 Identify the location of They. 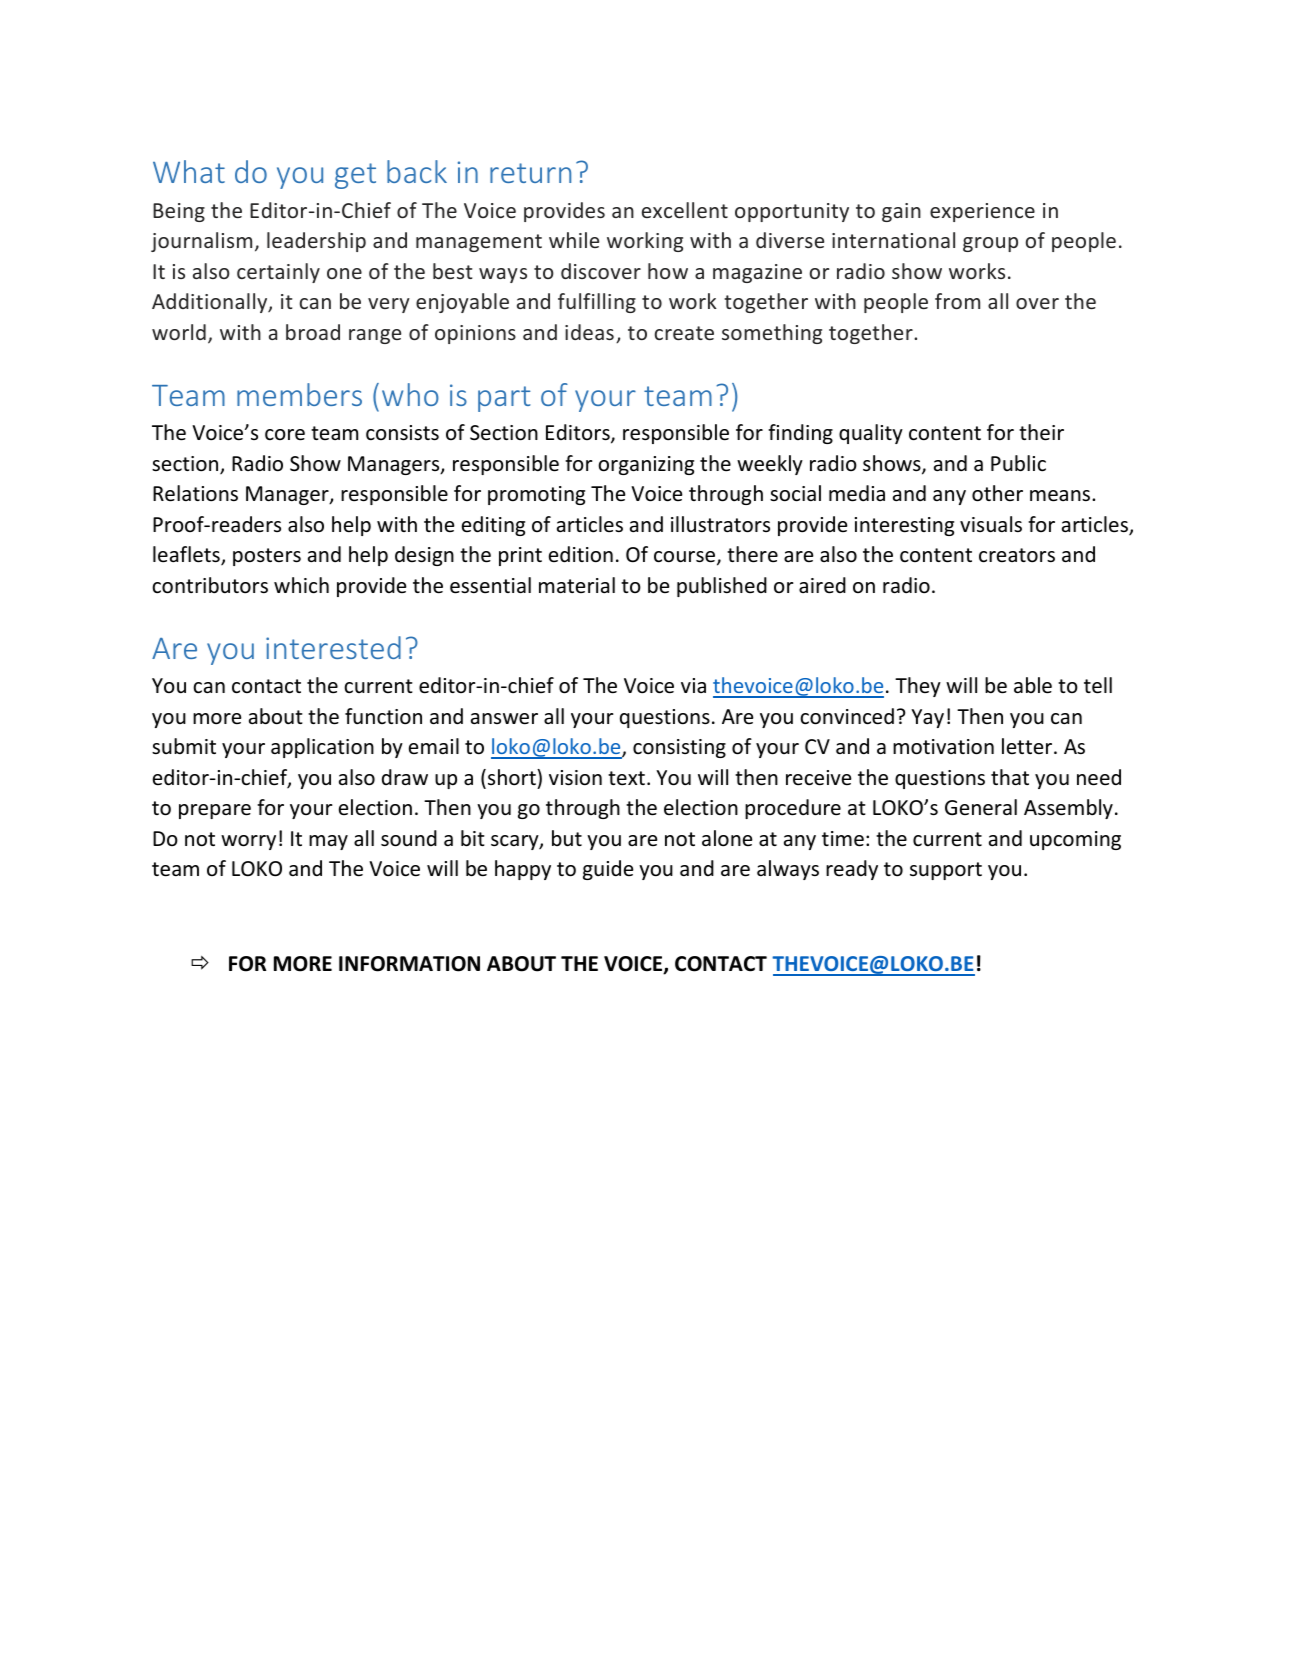
(918, 687).
